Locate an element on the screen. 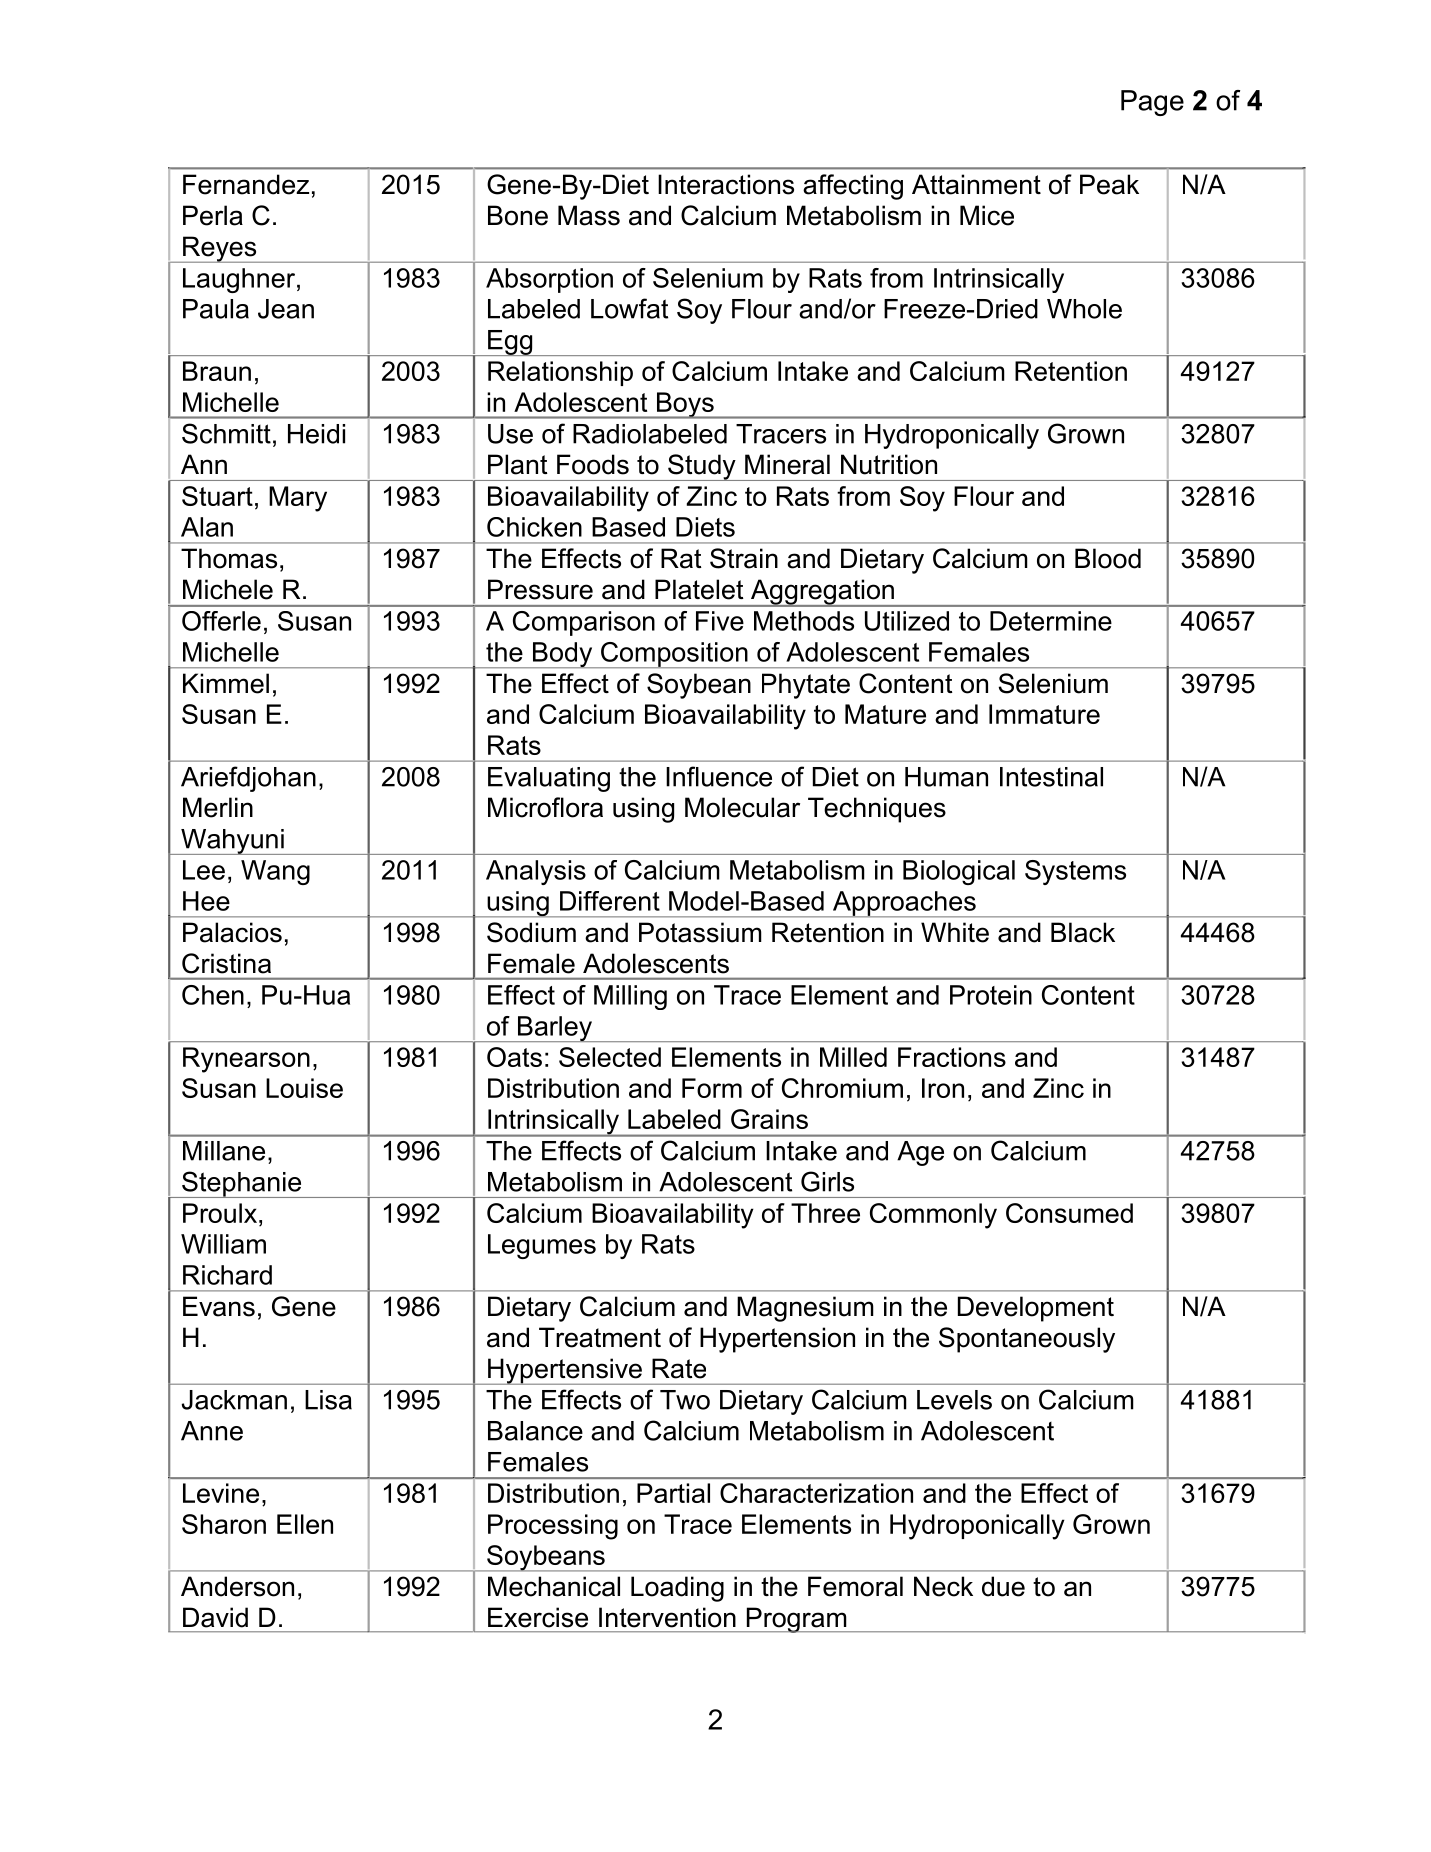 This screenshot has width=1431, height=1852. Louise is located at coordinates (304, 1088).
